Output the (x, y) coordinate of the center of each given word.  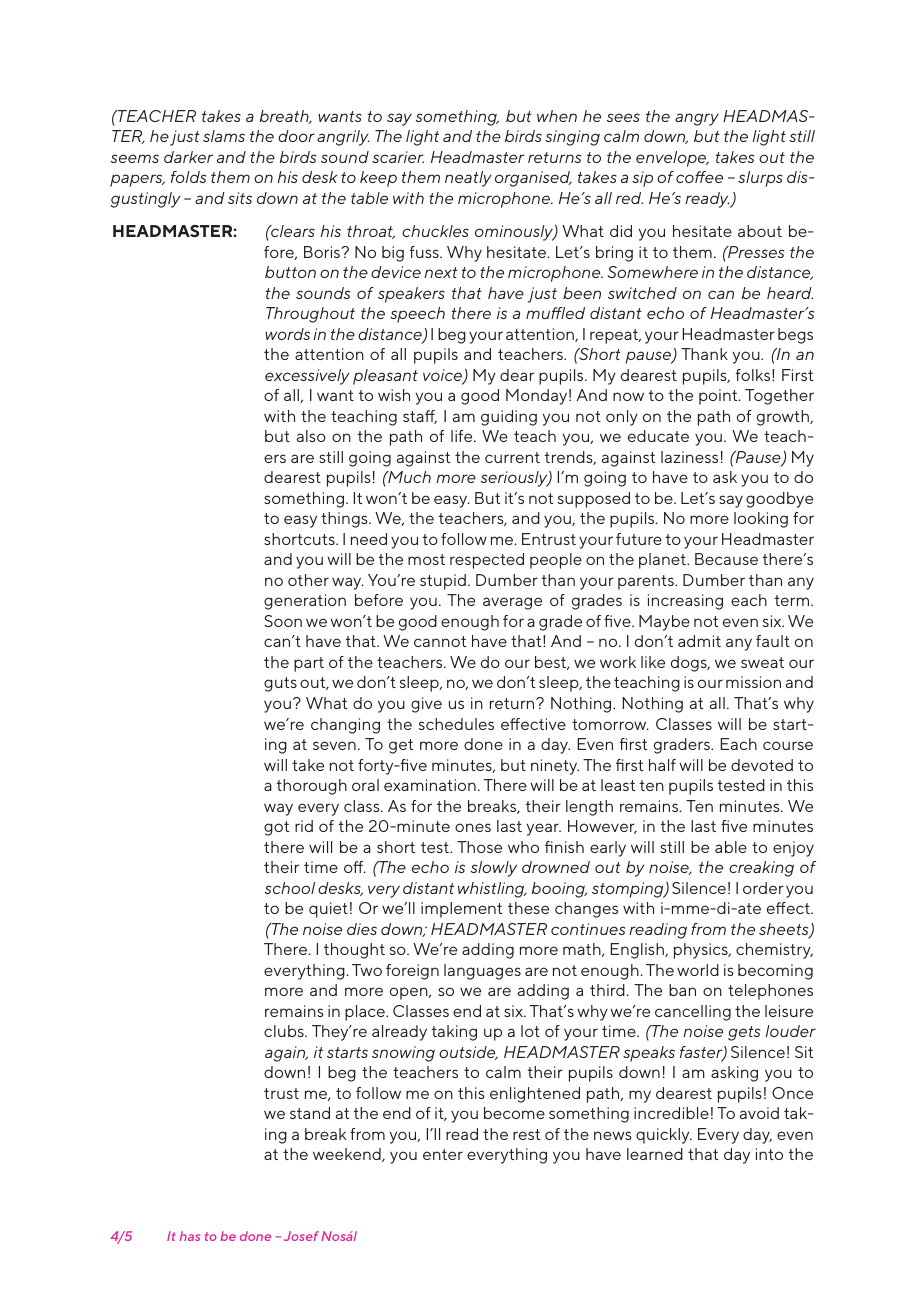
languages (482, 972)
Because (726, 559)
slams (224, 136)
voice (443, 376)
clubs (285, 1031)
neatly (468, 179)
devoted (762, 765)
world (698, 970)
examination (430, 785)
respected (487, 561)
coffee (699, 177)
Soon (283, 621)
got (276, 828)
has (190, 1236)
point (719, 397)
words (287, 334)
